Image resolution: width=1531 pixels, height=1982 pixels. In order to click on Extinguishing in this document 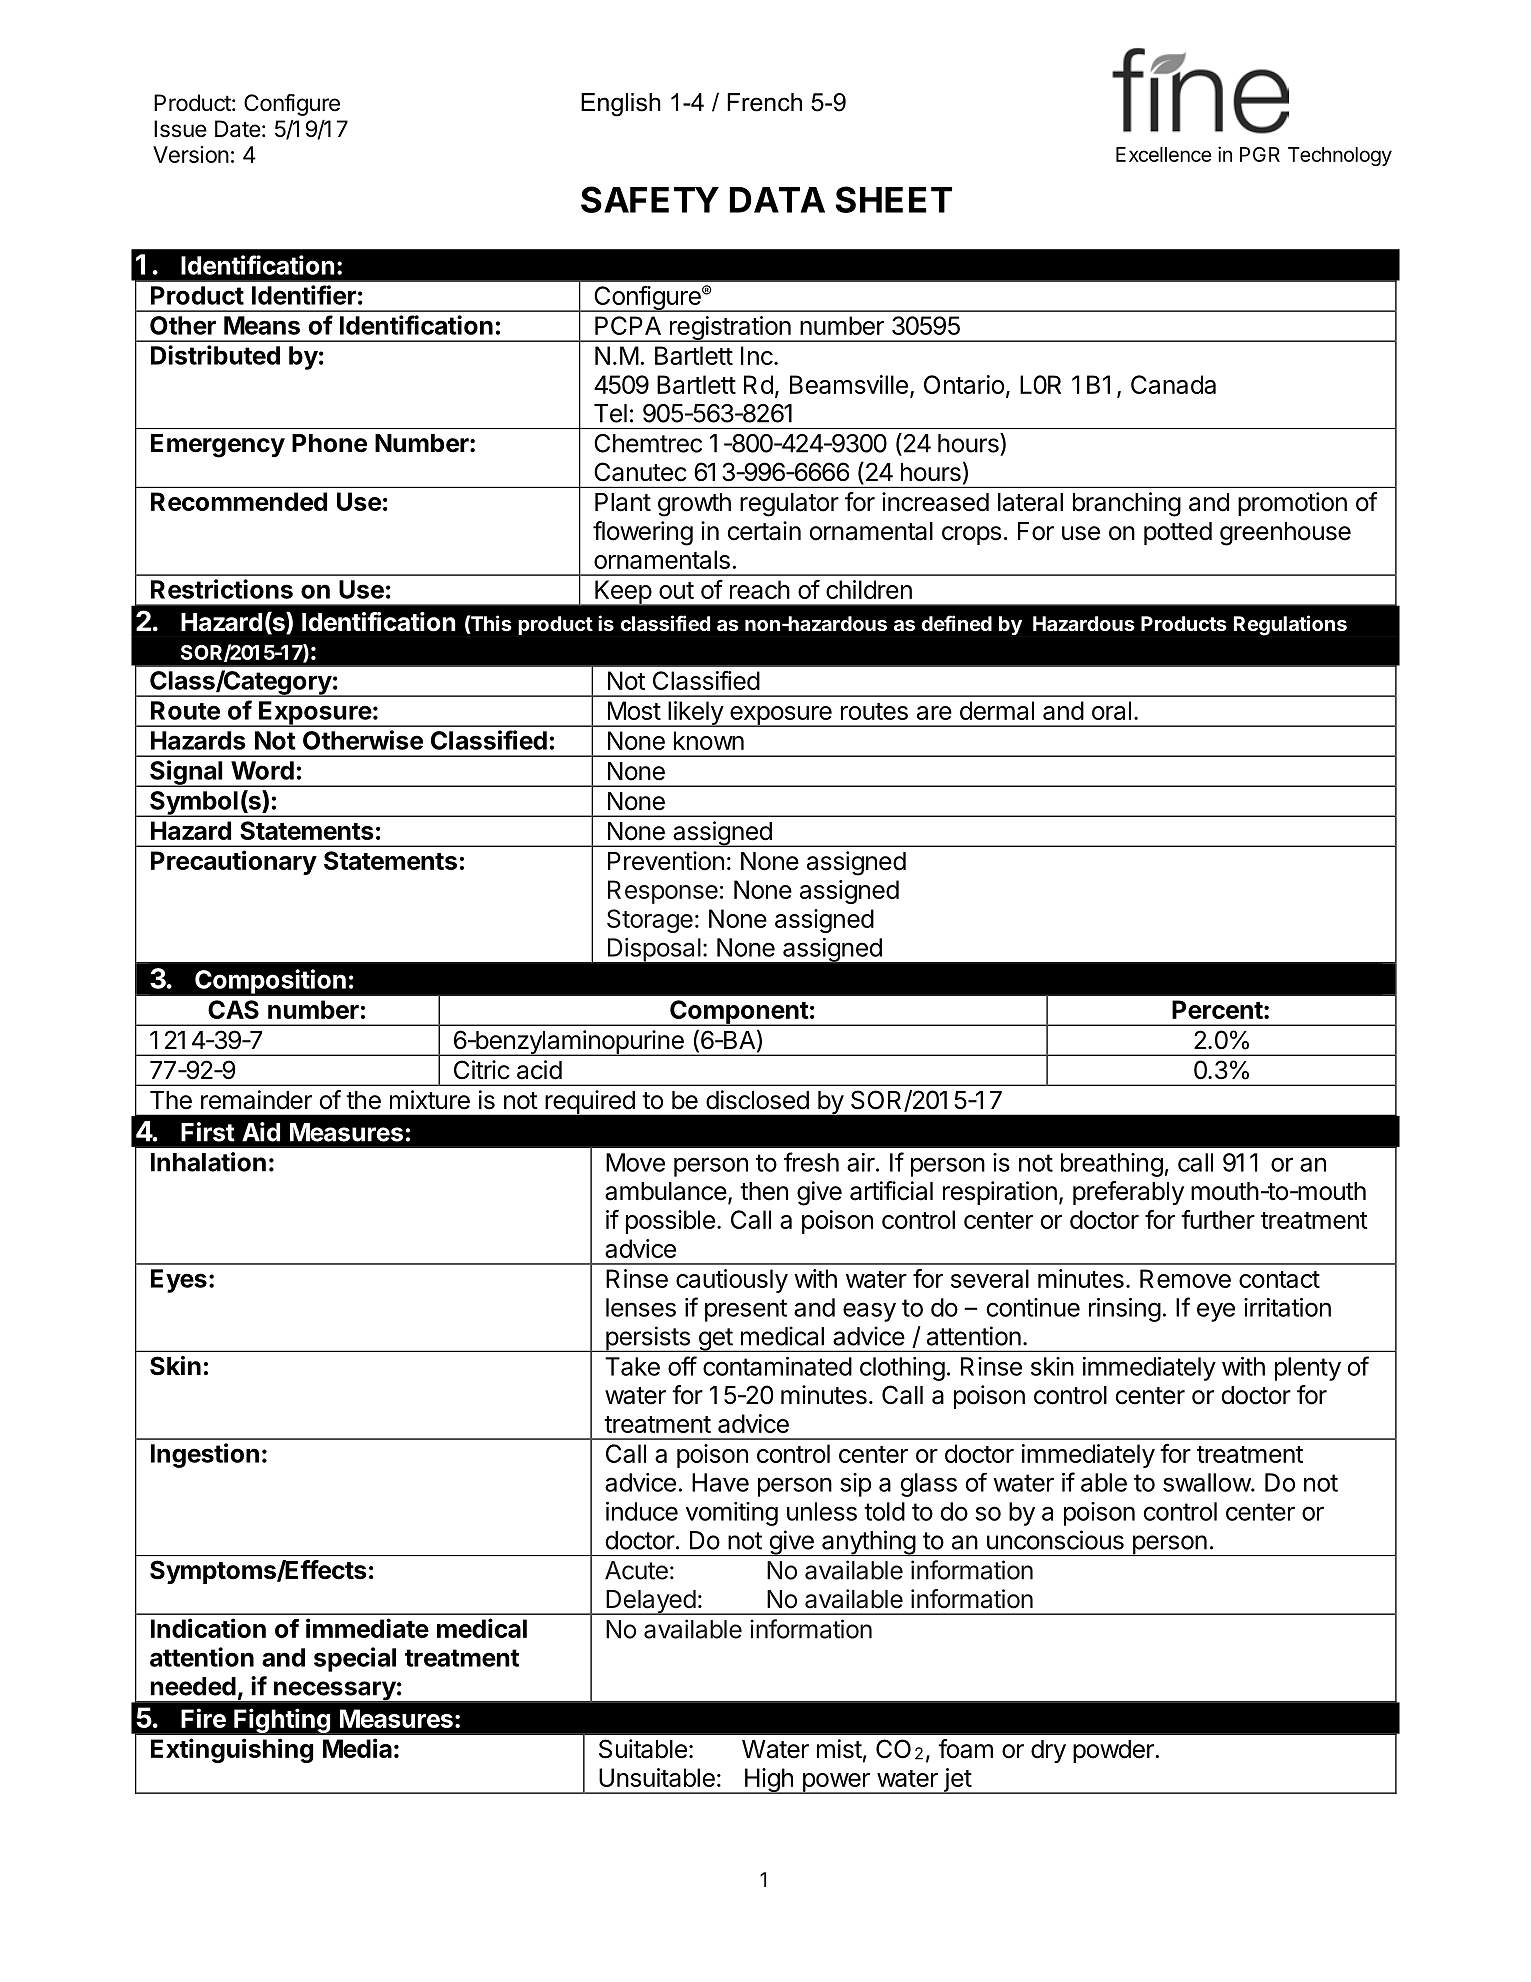, I will do `click(232, 1750)`.
